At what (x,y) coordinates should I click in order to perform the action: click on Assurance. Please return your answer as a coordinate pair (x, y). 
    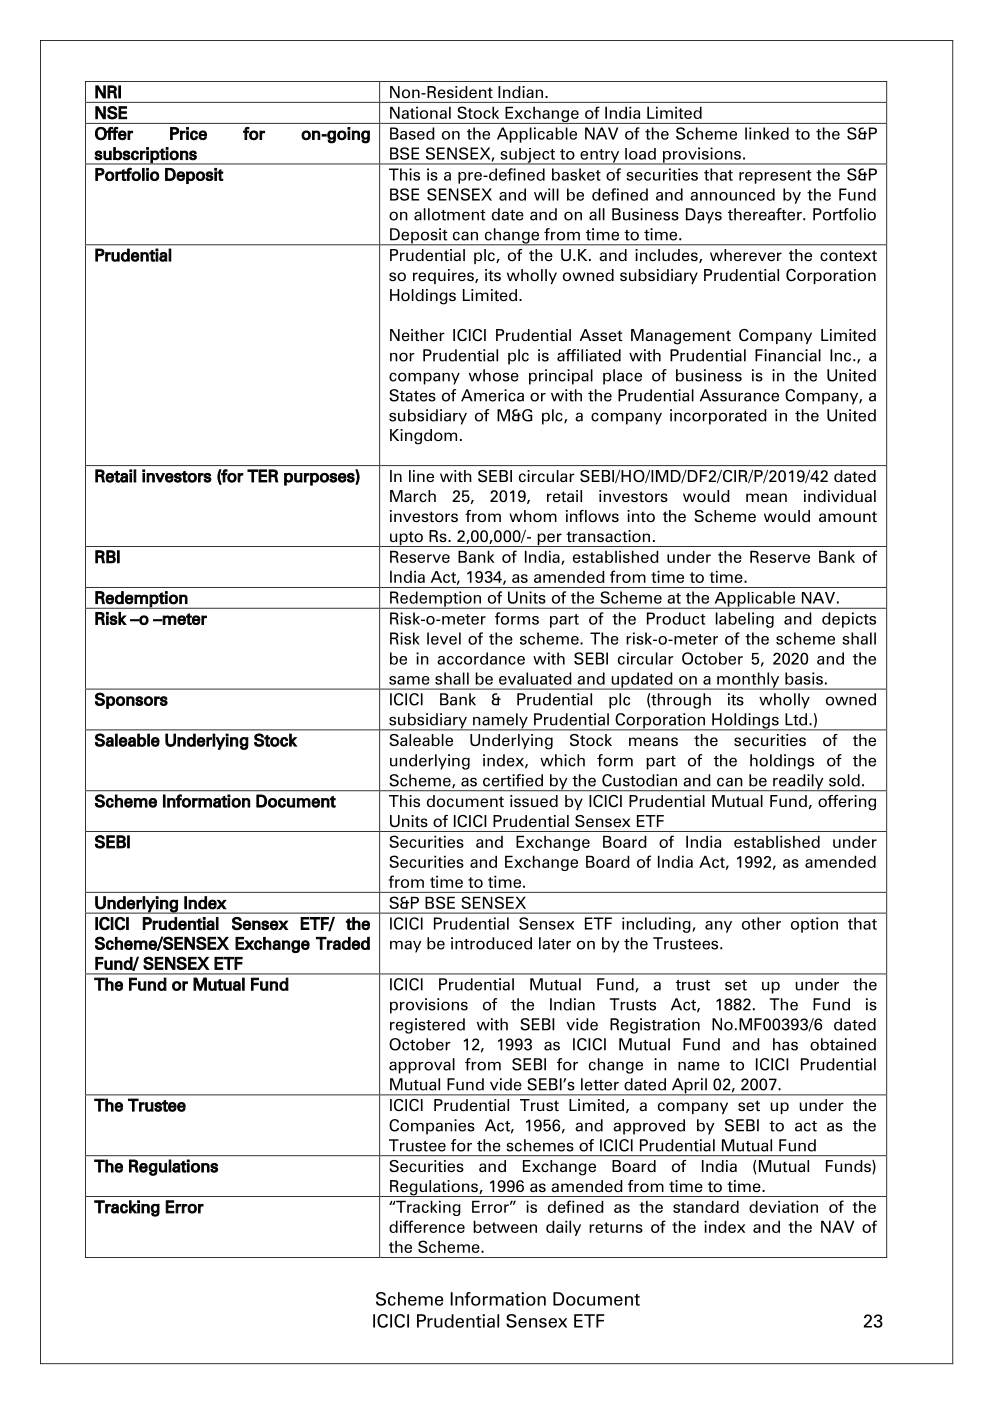
    Looking at the image, I should click on (739, 395).
